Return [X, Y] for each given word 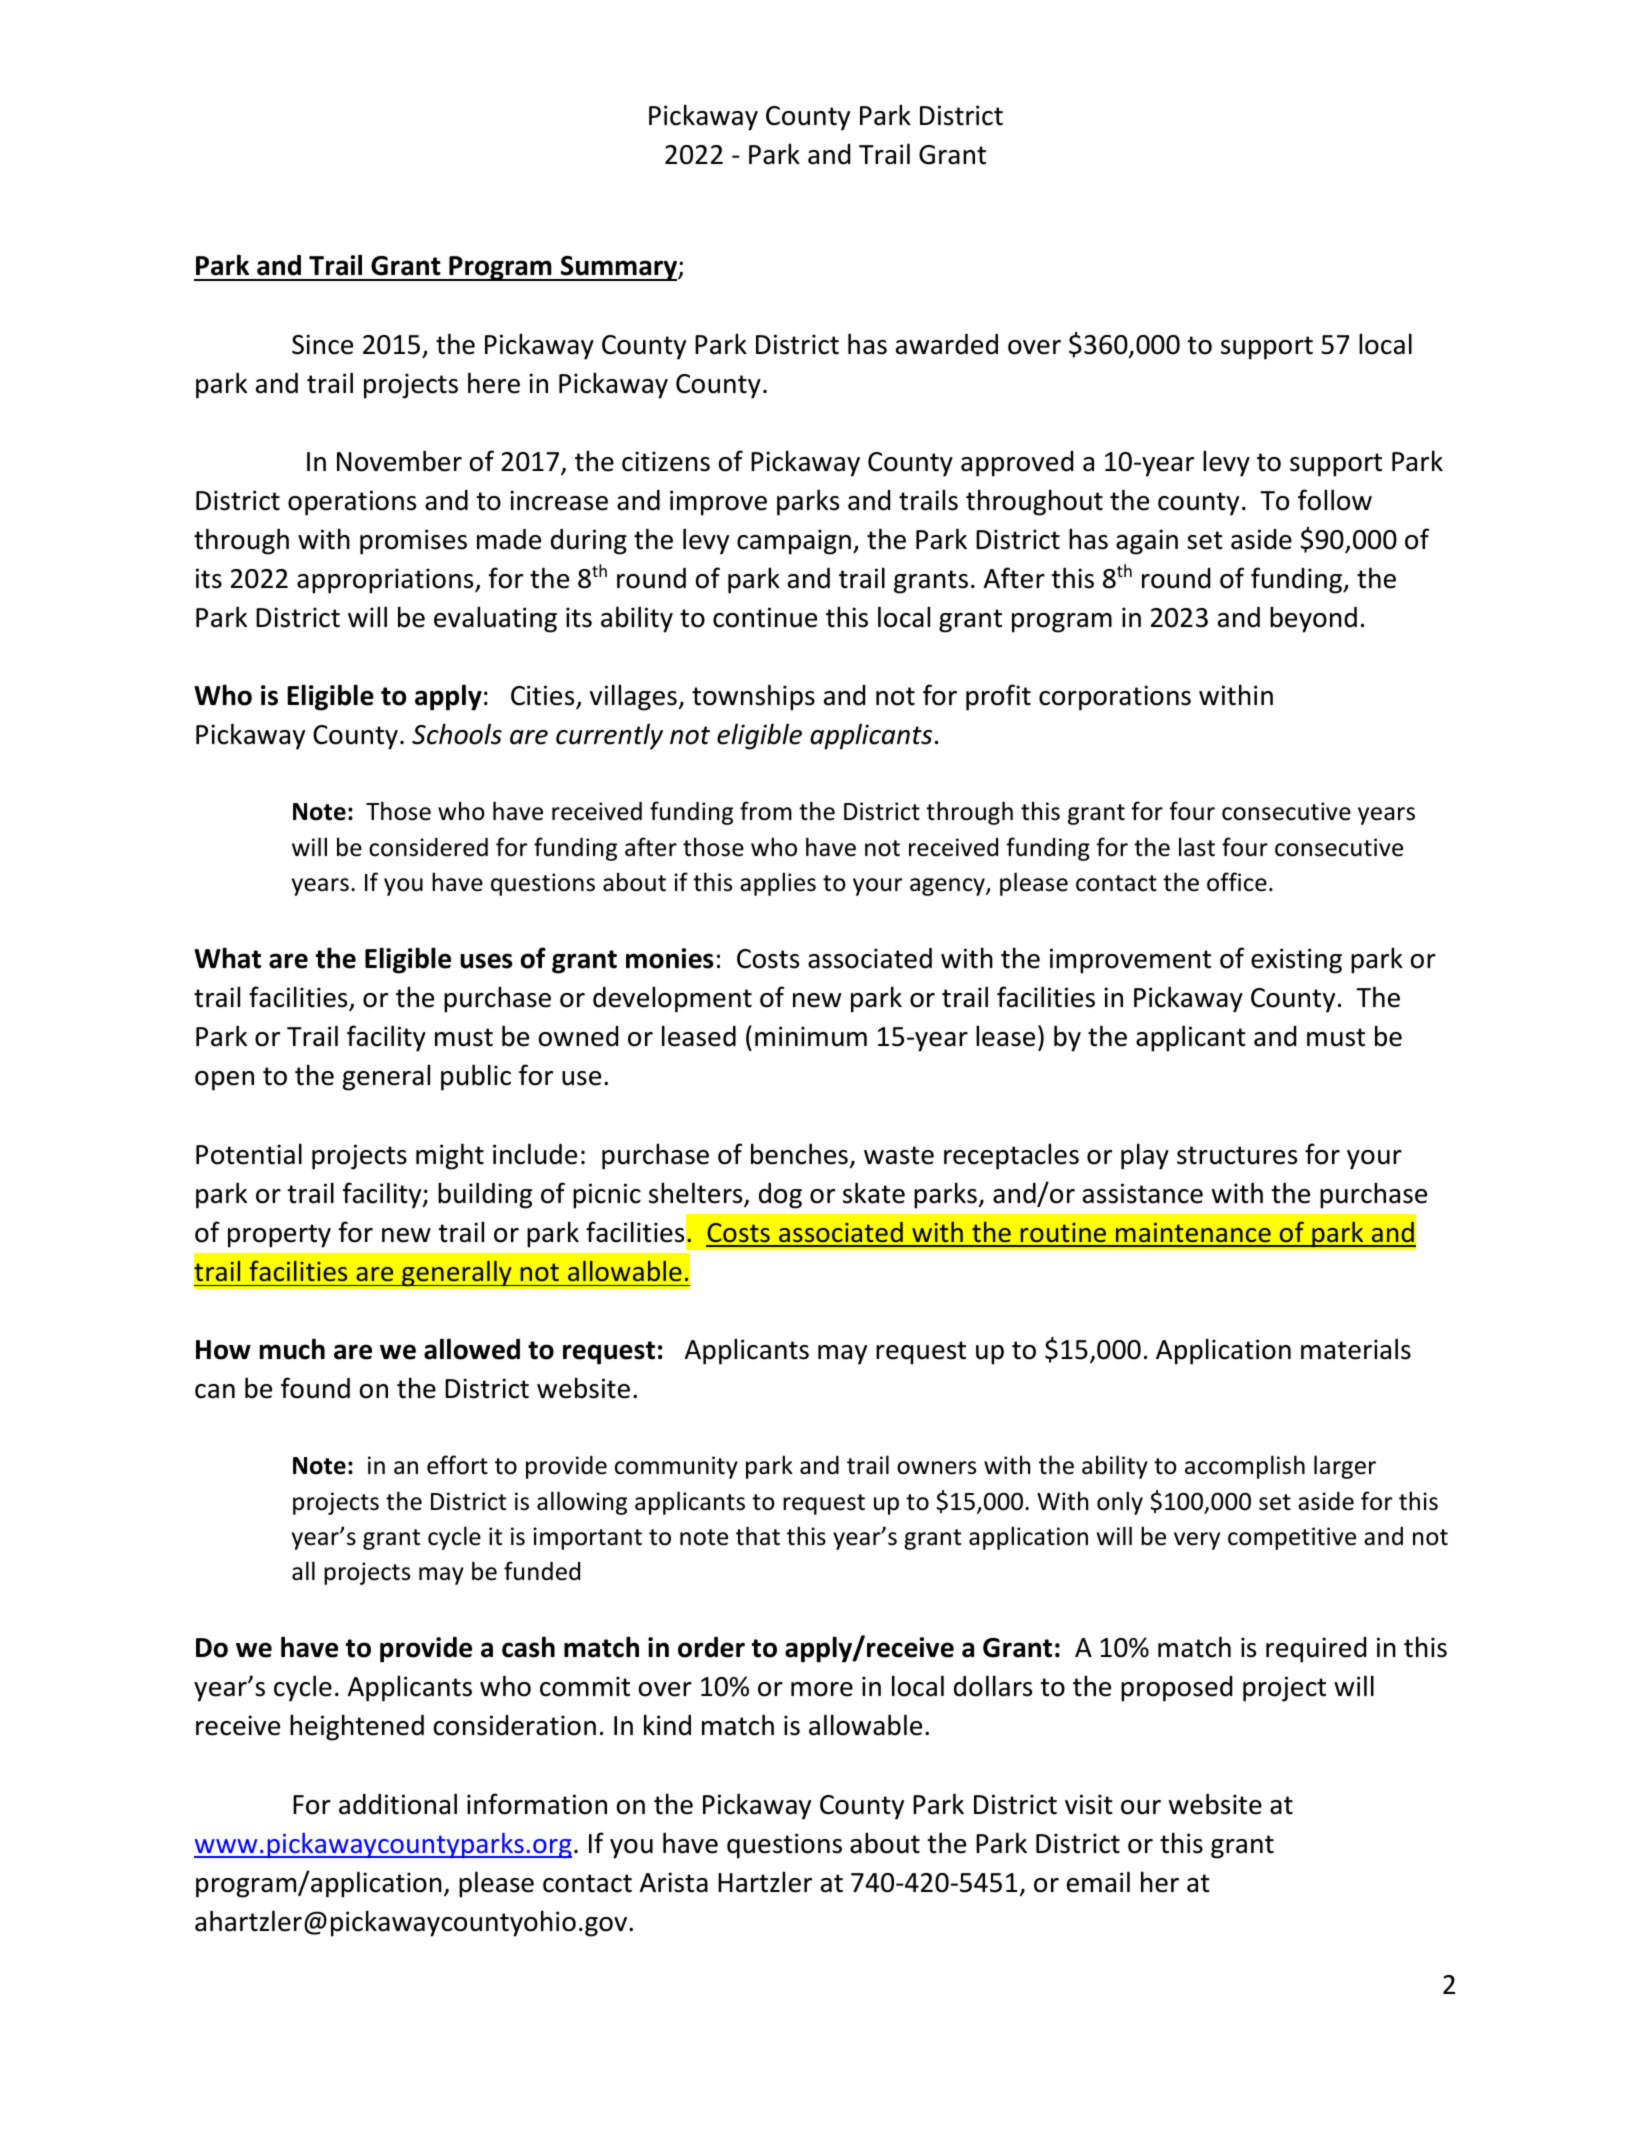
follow [1335, 500]
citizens [666, 461]
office [1237, 882]
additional [398, 1804]
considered [428, 847]
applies [778, 884]
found [315, 1388]
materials [1356, 1349]
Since [322, 344]
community [676, 1467]
